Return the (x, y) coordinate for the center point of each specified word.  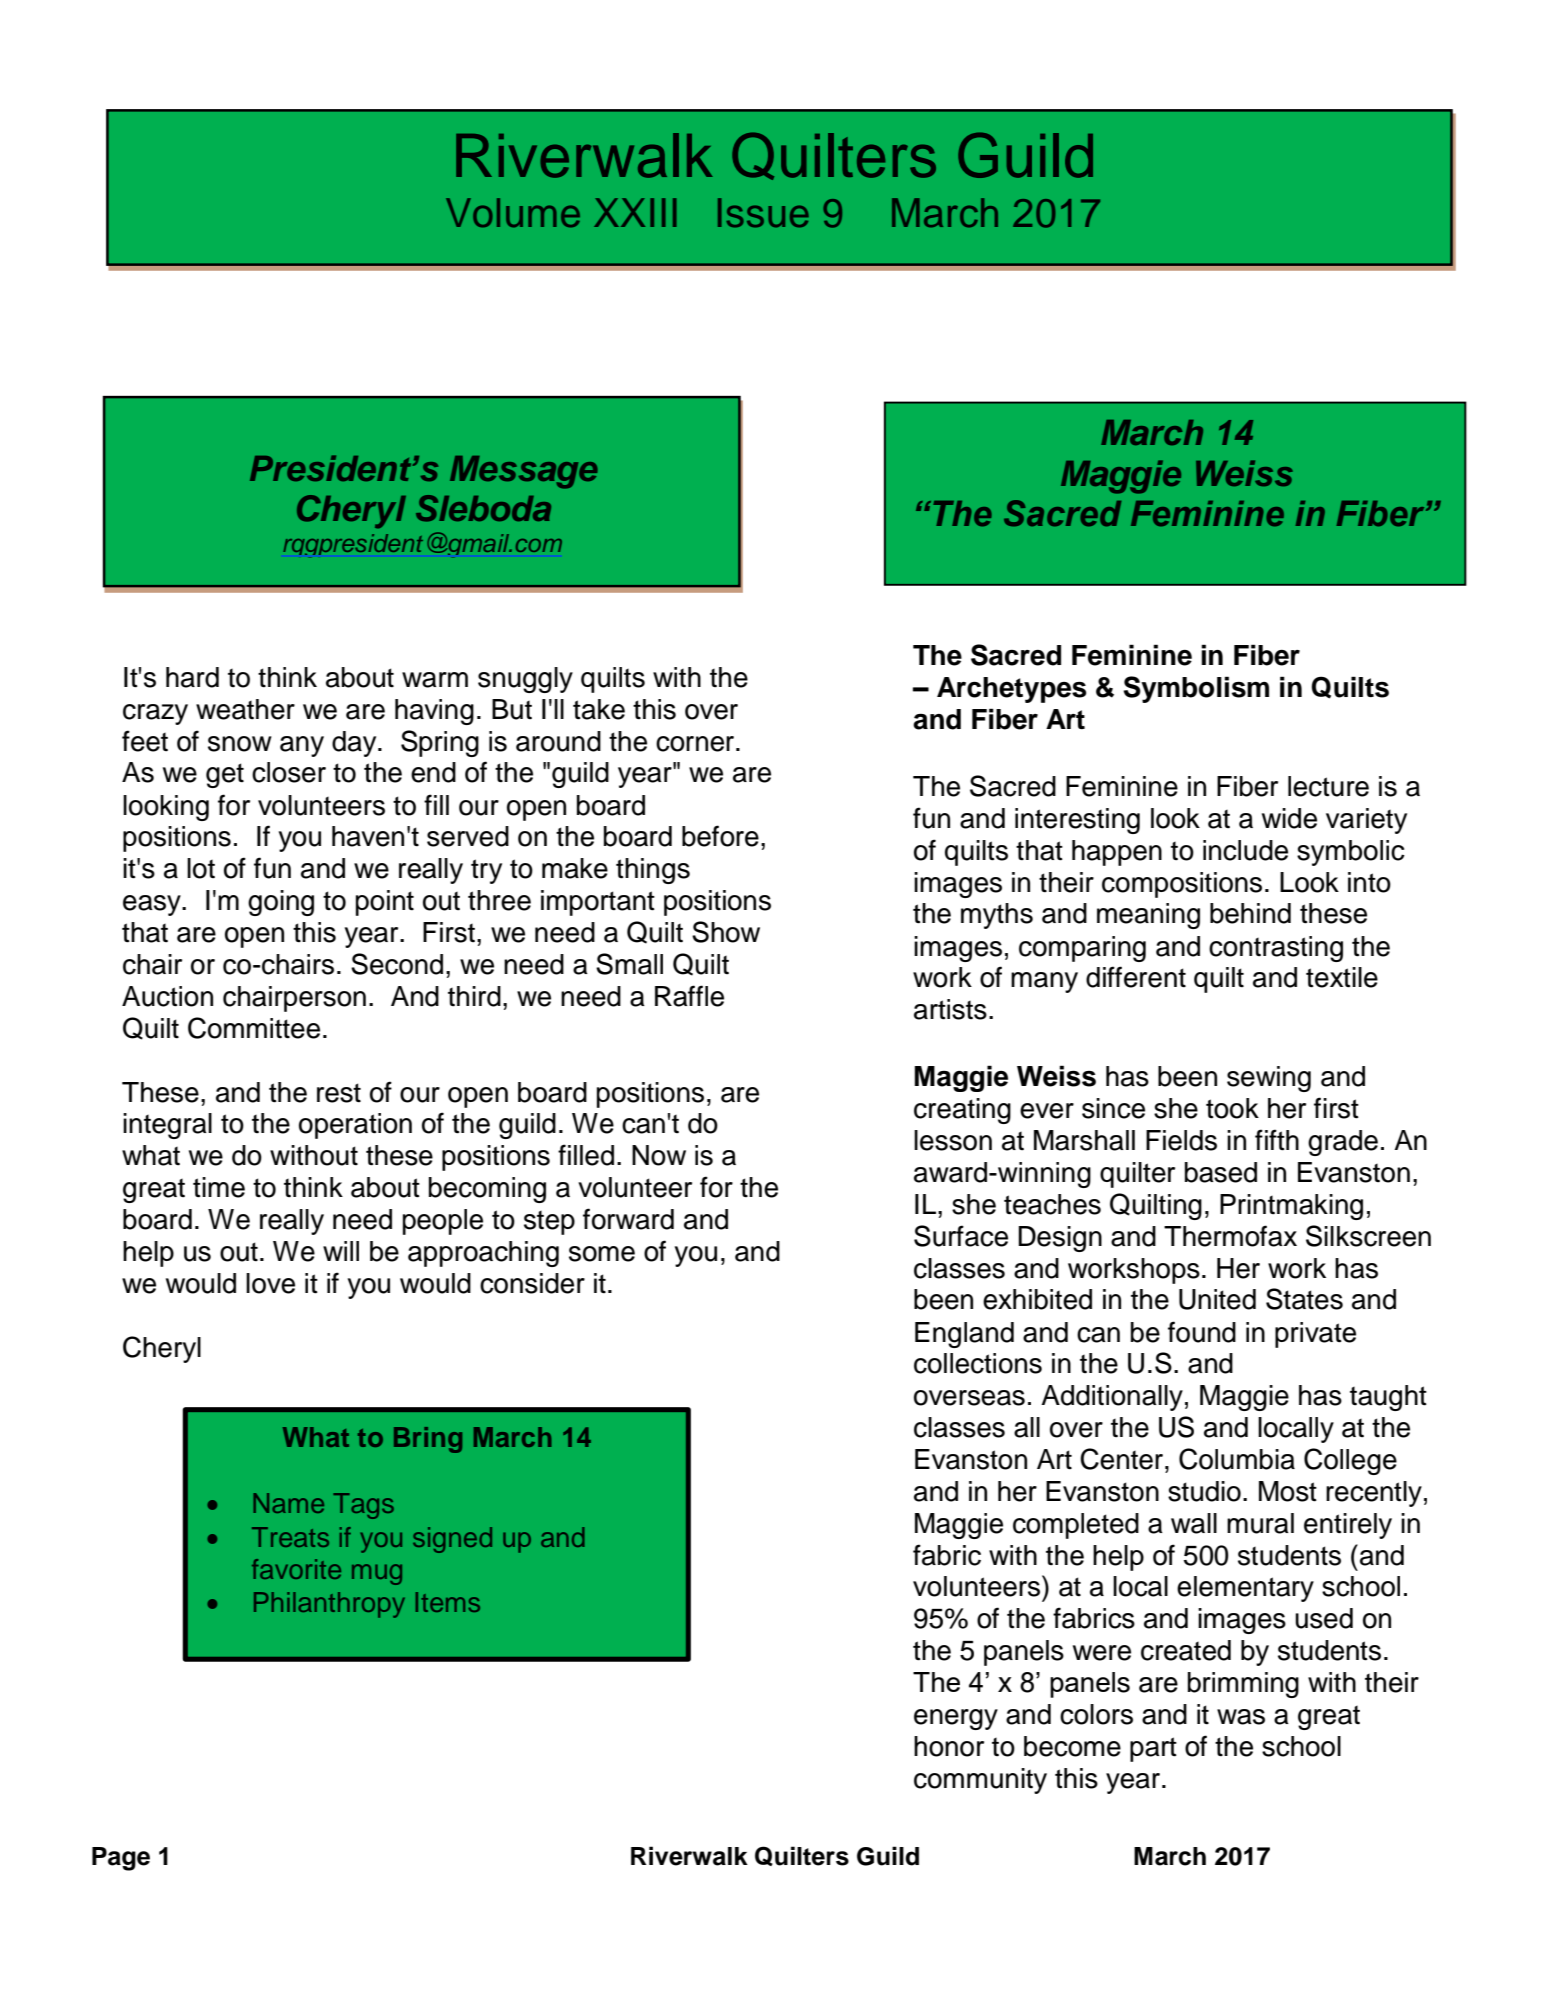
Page (121, 1859)
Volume (513, 213)
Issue (763, 213)
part (1153, 1749)
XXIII (635, 212)
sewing (1269, 1079)
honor (949, 1746)
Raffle (689, 996)
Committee (254, 1028)
